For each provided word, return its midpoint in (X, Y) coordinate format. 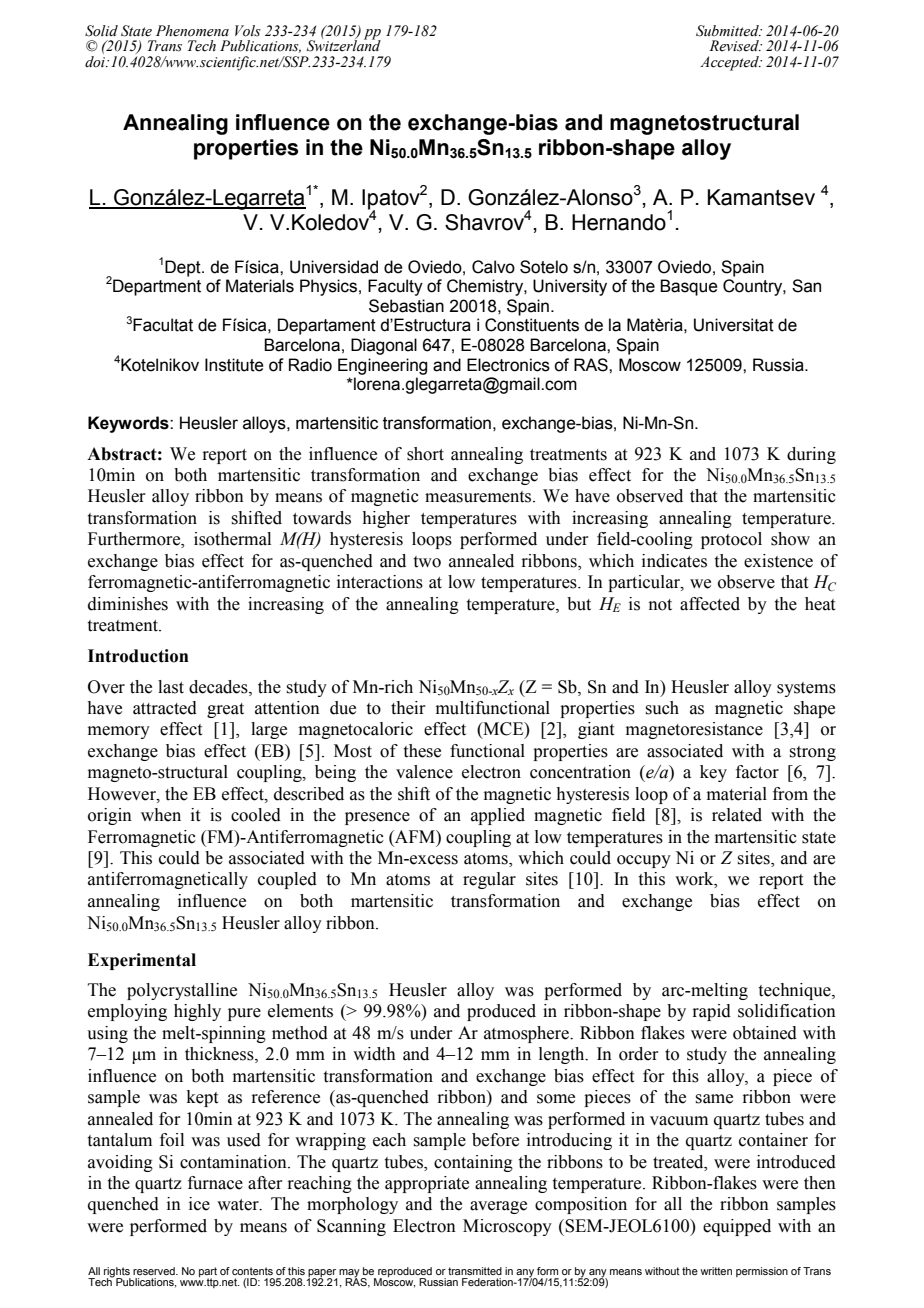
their (408, 708)
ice (199, 1204)
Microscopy (507, 1227)
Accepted (730, 63)
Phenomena (192, 31)
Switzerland (344, 45)
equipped (737, 1227)
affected (710, 604)
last (171, 687)
